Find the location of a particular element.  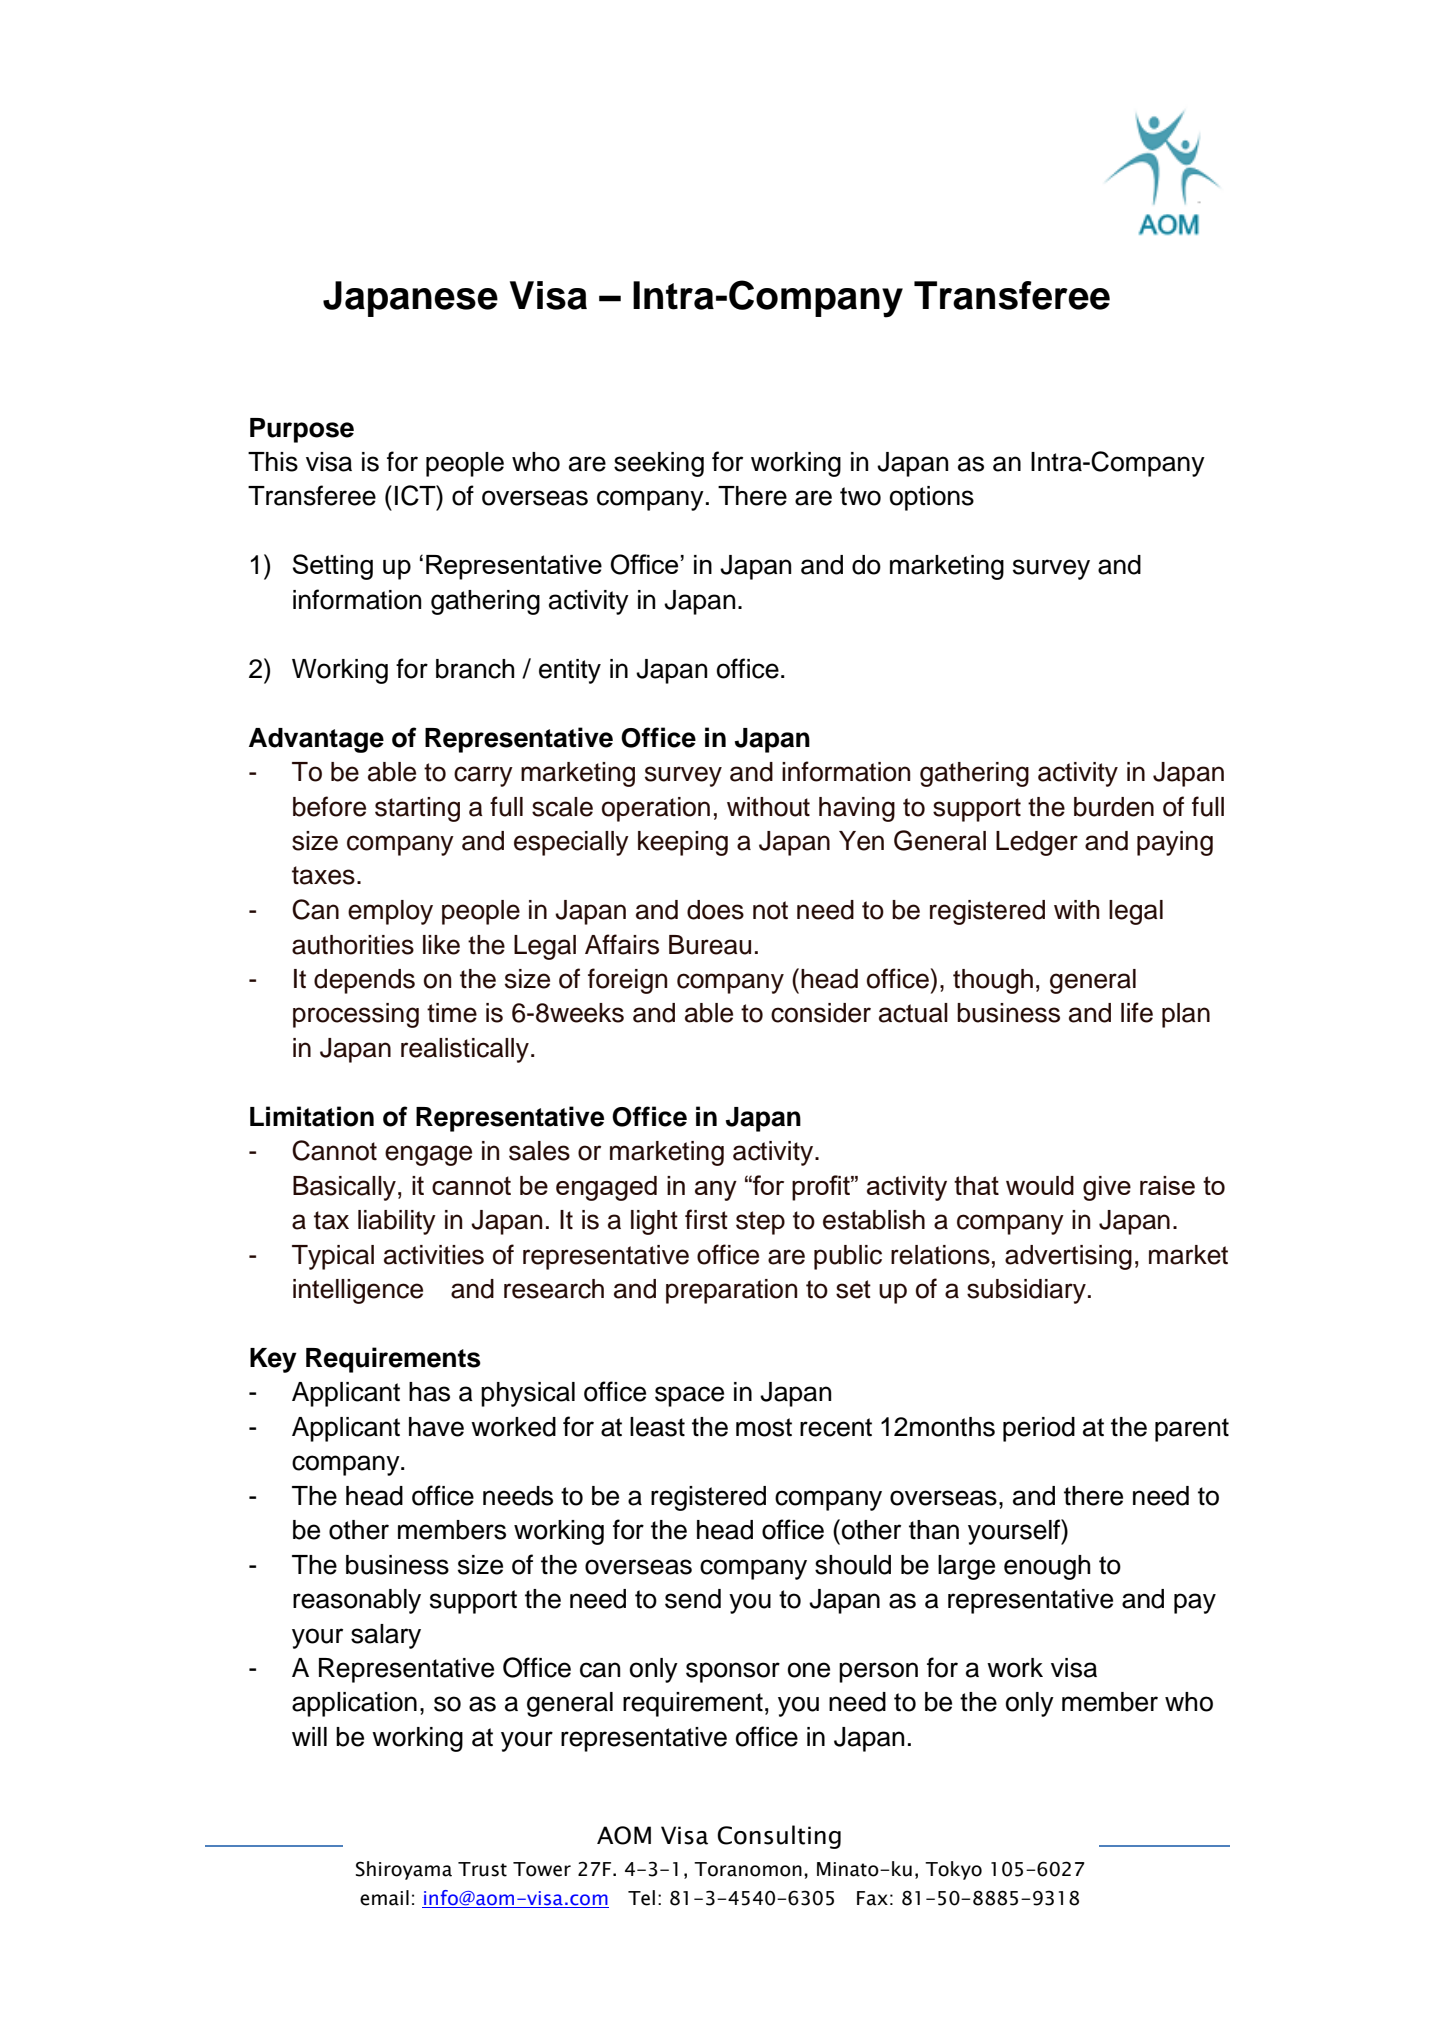

Consulting is located at coordinates (779, 1837).
